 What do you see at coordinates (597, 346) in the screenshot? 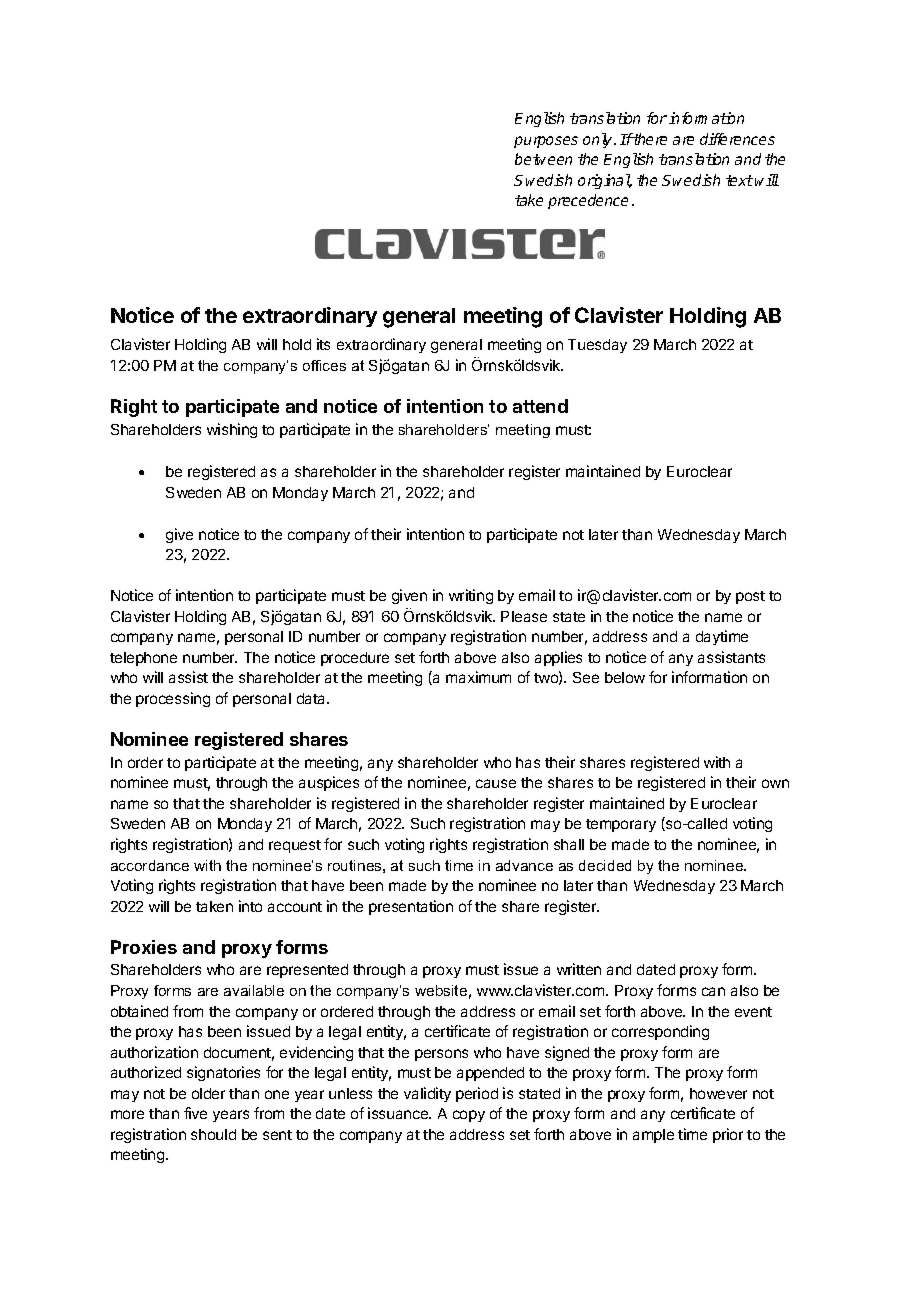
I see `Tuesday` at bounding box center [597, 346].
